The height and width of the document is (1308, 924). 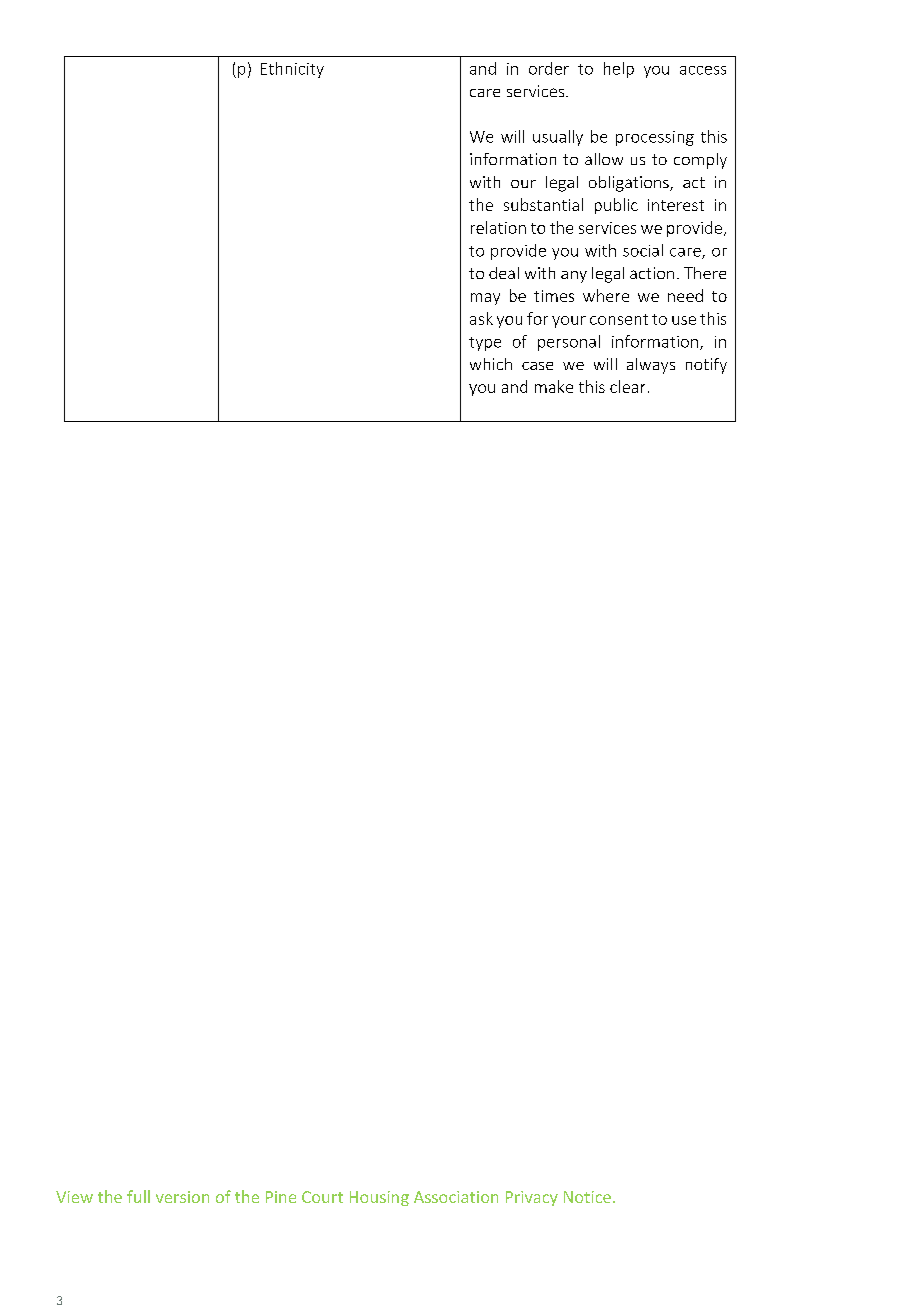 I want to click on Ethnicity, so click(x=292, y=70).
